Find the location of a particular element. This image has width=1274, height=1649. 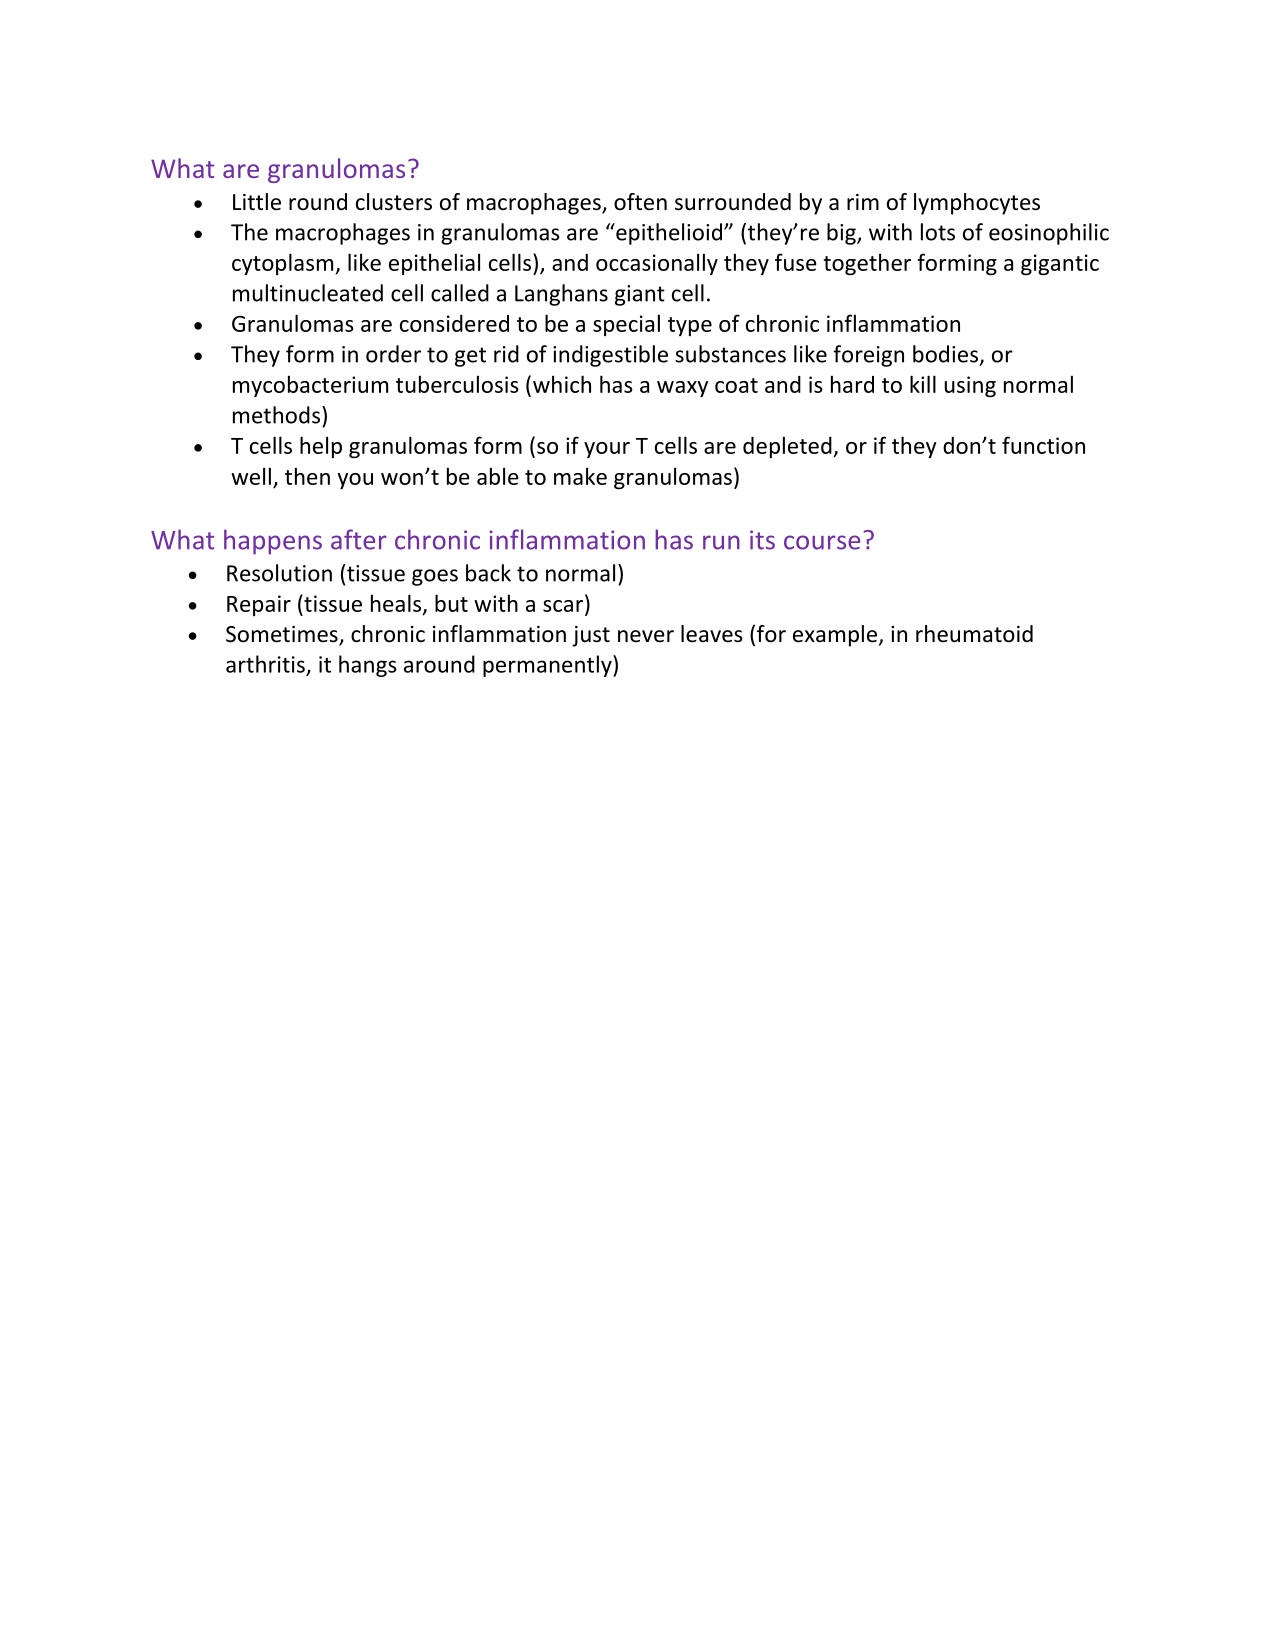

course is located at coordinates (822, 542).
